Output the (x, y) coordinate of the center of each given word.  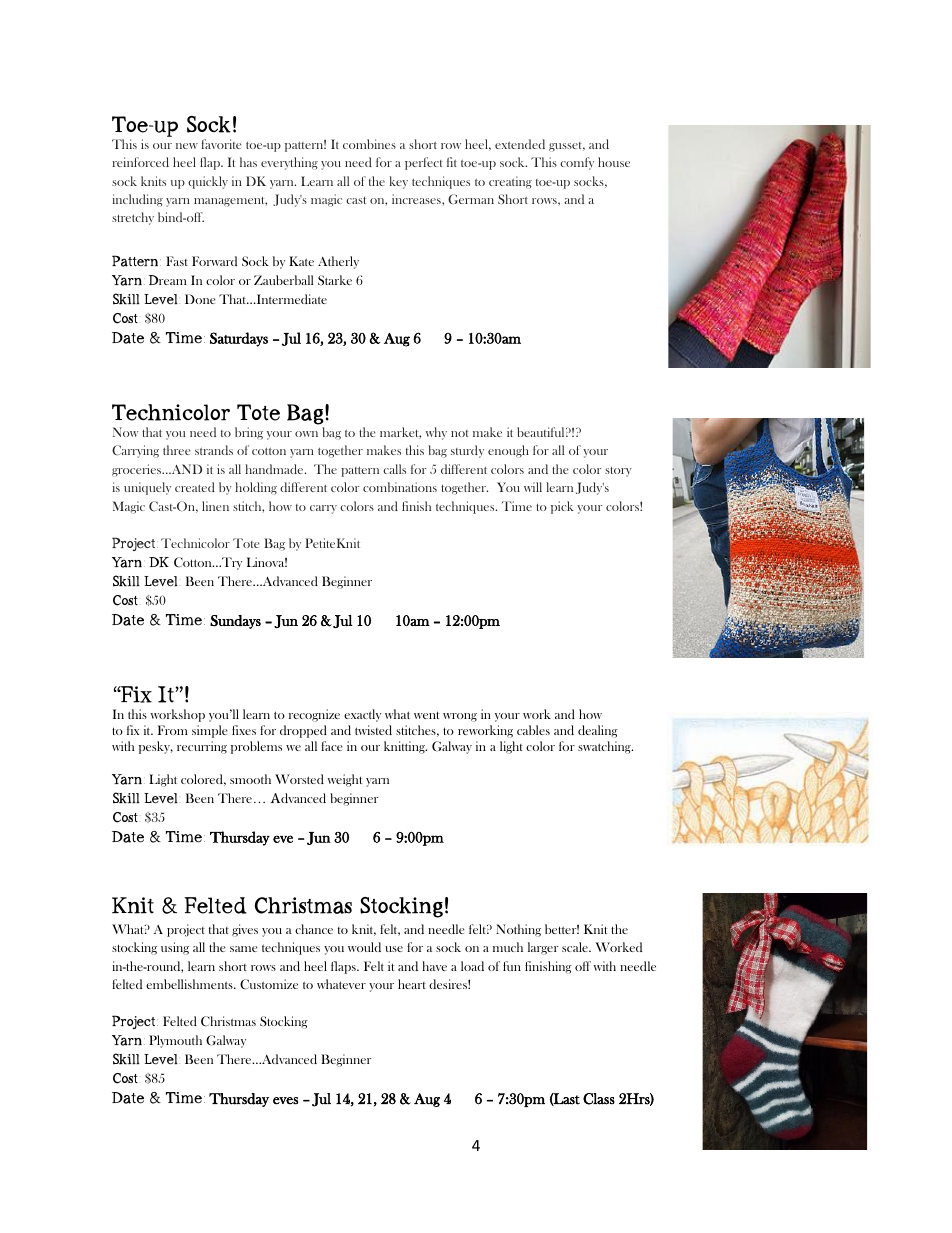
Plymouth (175, 1041)
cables (533, 730)
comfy (577, 163)
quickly (208, 182)
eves (285, 1101)
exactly (362, 715)
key (398, 182)
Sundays (235, 622)
